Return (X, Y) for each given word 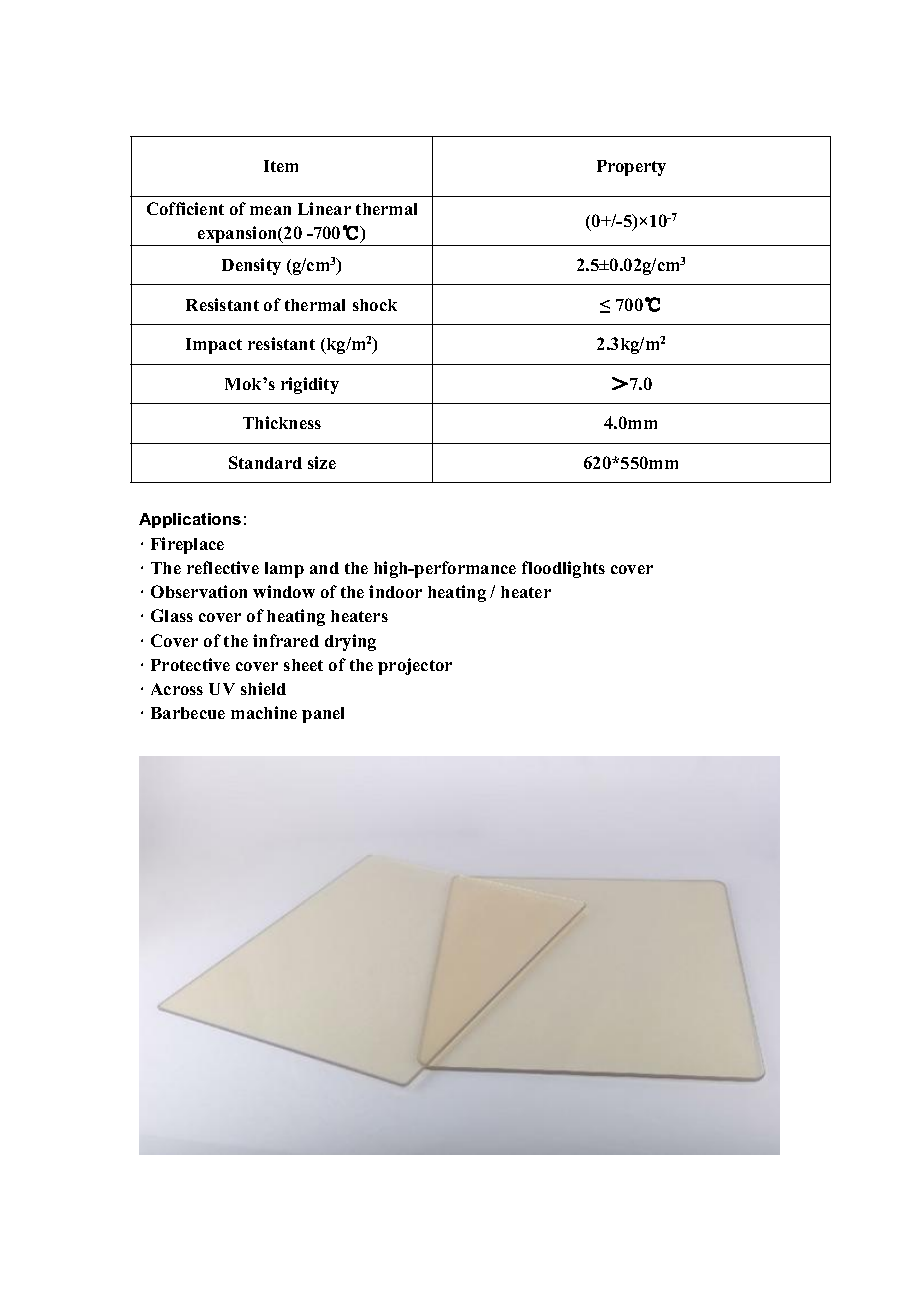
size (322, 462)
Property (631, 168)
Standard (265, 462)
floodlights (563, 569)
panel (323, 715)
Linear (324, 208)
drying (350, 642)
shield (263, 688)
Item (281, 166)
